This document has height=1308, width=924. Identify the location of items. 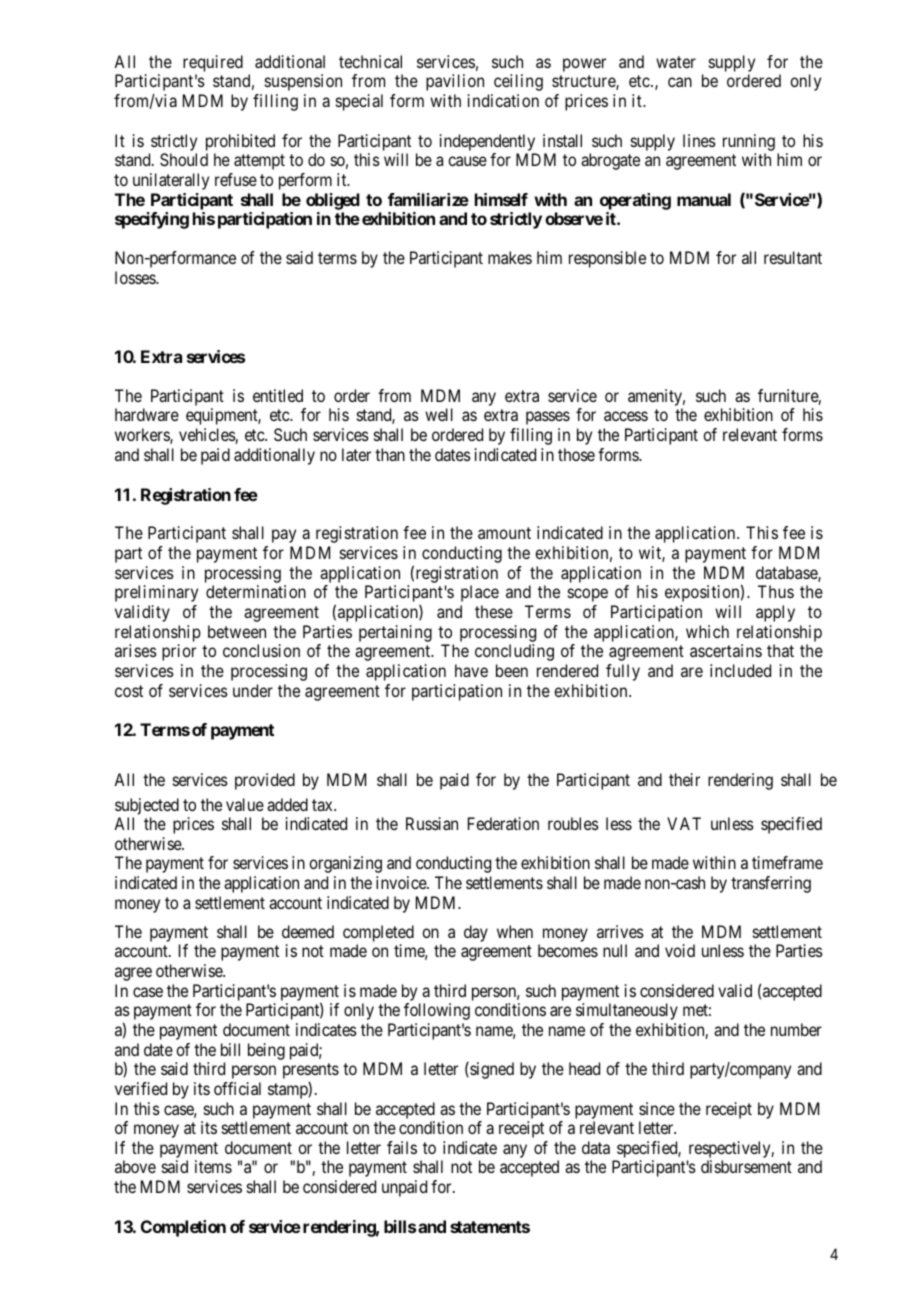
(213, 1166).
